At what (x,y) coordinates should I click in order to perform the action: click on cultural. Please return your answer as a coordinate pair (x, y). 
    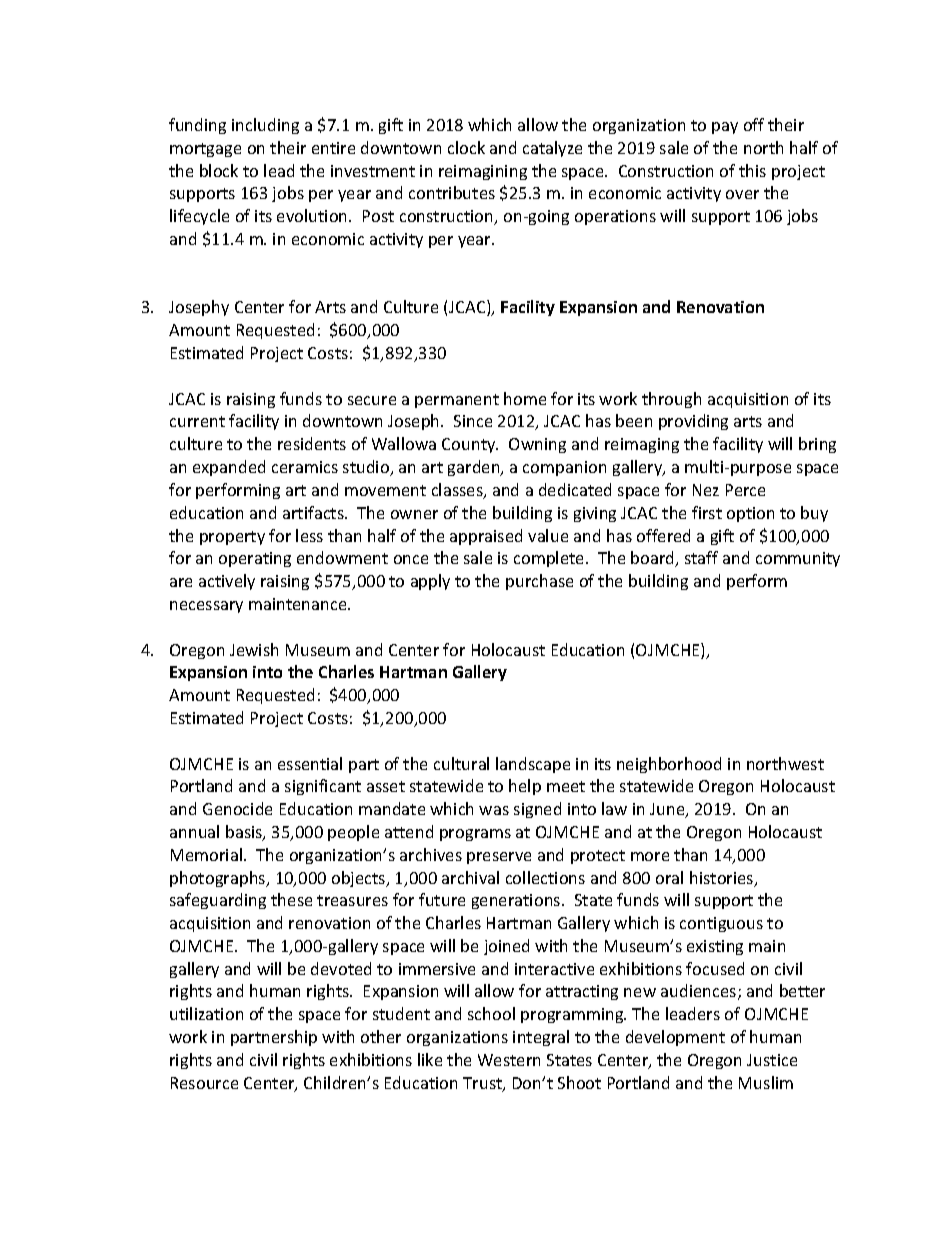
    Looking at the image, I should click on (461, 763).
